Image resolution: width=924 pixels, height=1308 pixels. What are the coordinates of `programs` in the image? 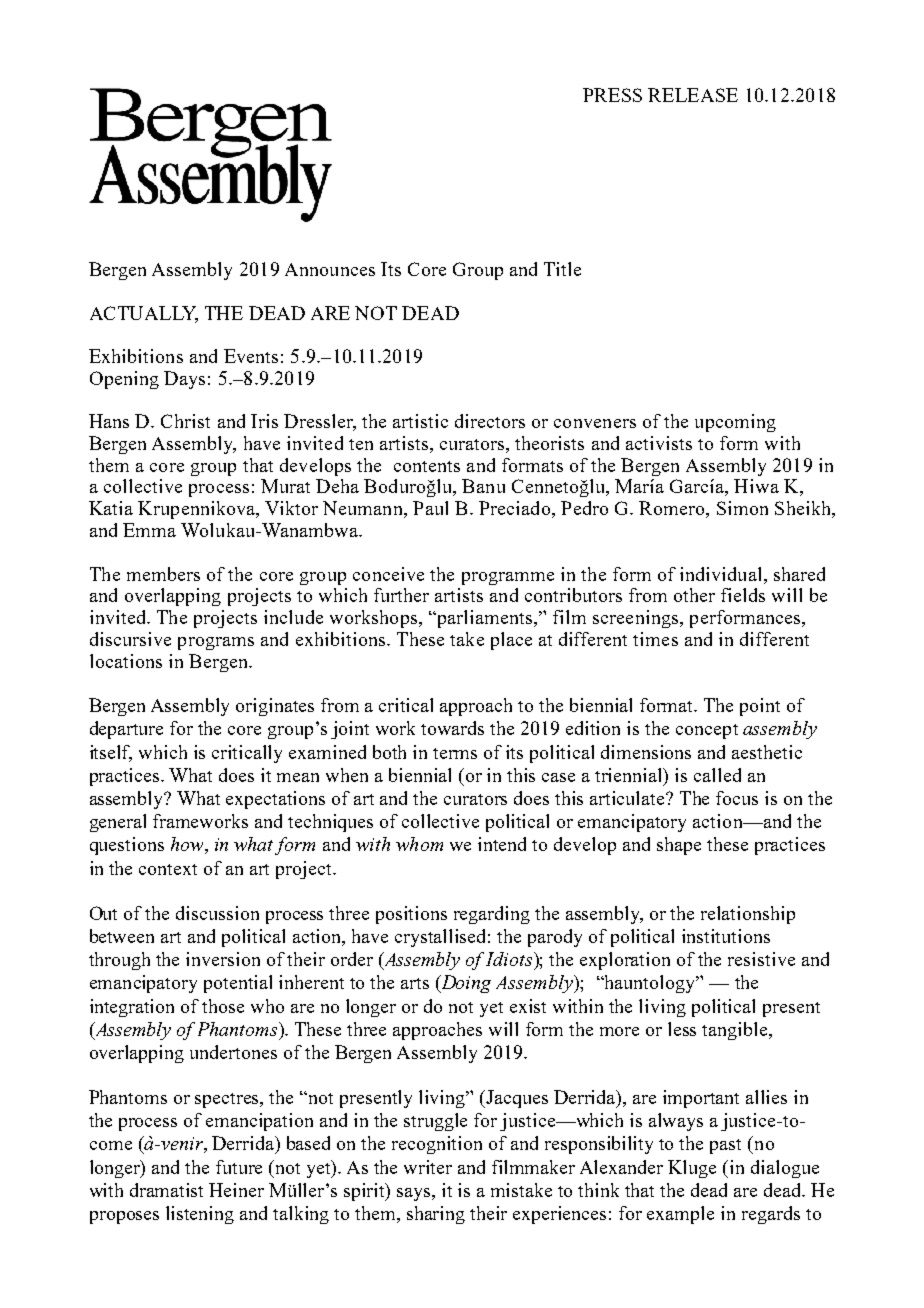 It's located at (216, 643).
